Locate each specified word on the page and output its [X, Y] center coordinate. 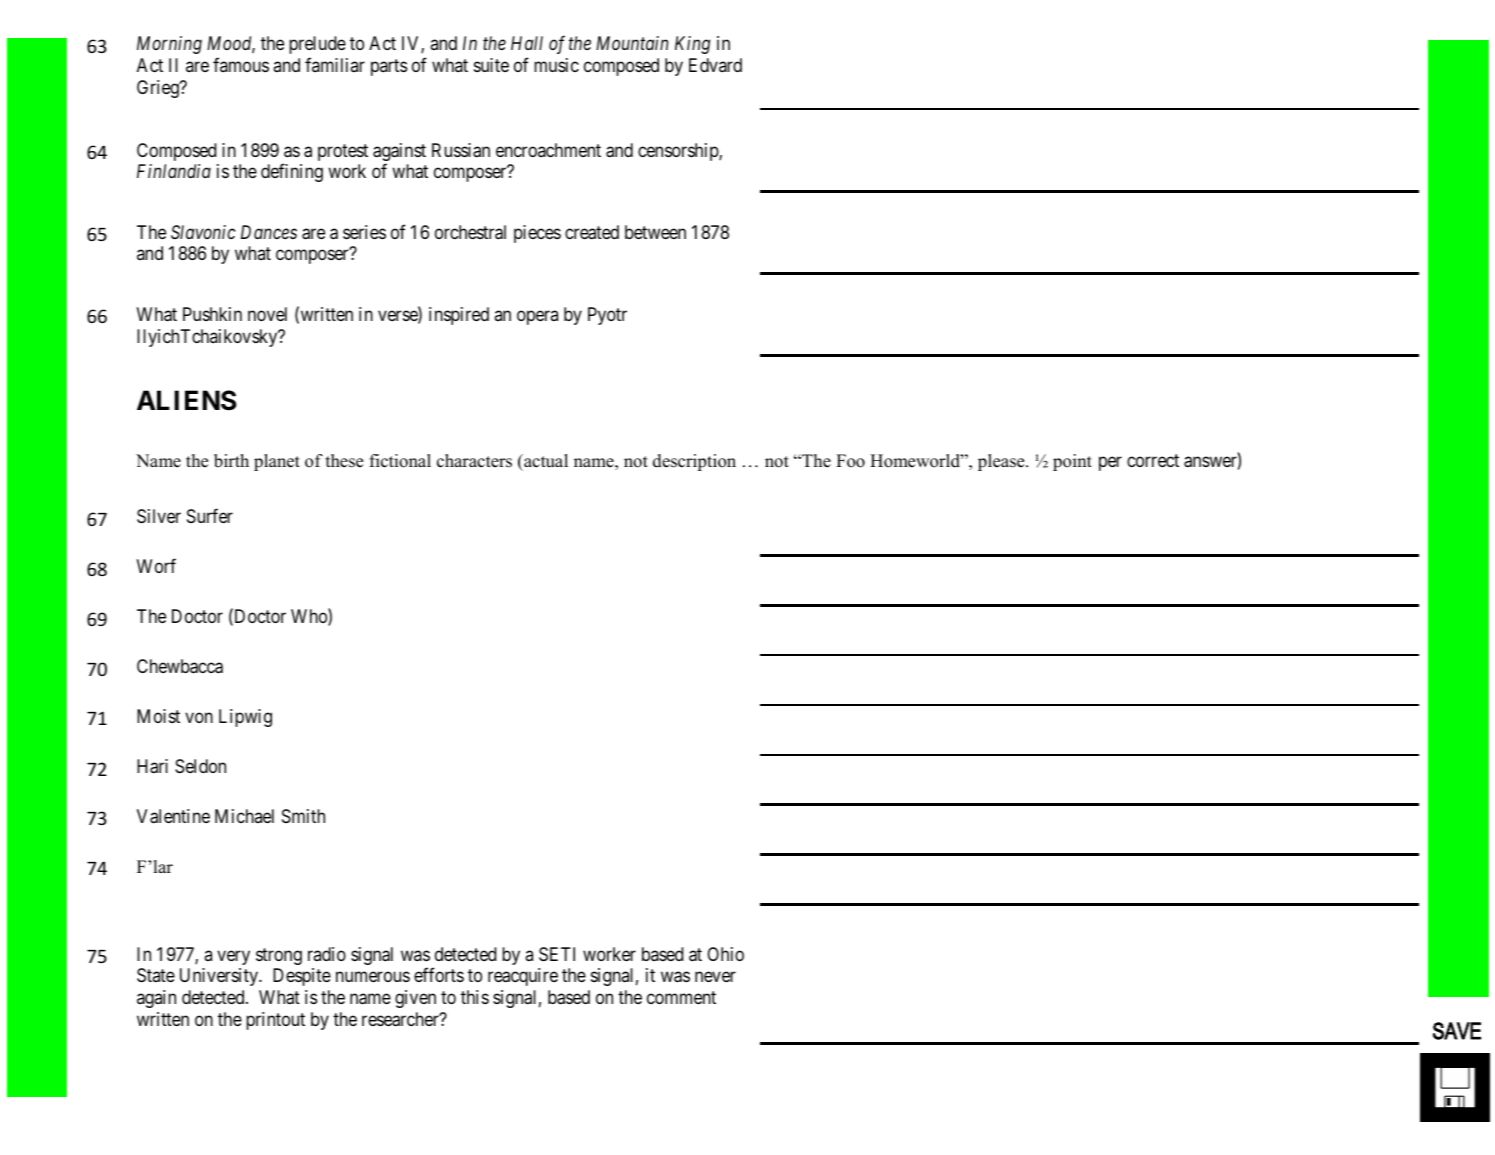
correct [1153, 460]
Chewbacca [180, 666]
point [1072, 462]
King [692, 45]
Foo [850, 461]
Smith [303, 816]
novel [267, 314]
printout [275, 1021]
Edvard [715, 65]
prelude [317, 45]
